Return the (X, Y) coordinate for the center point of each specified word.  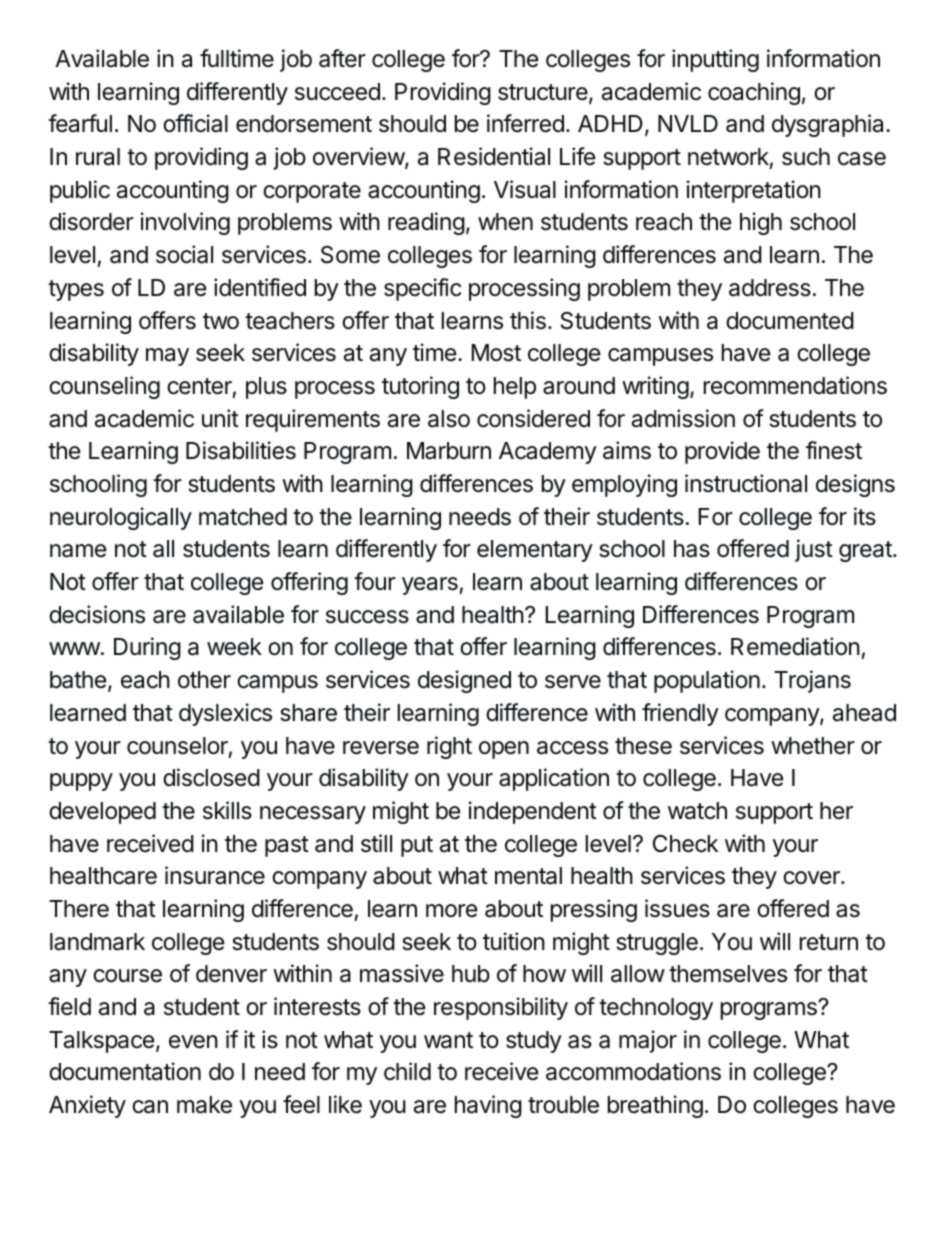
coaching (754, 93)
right (449, 747)
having (488, 1106)
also (449, 419)
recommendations (795, 385)
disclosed (211, 777)
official (195, 123)
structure (544, 93)
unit (220, 418)
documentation (125, 1071)
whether (813, 746)
